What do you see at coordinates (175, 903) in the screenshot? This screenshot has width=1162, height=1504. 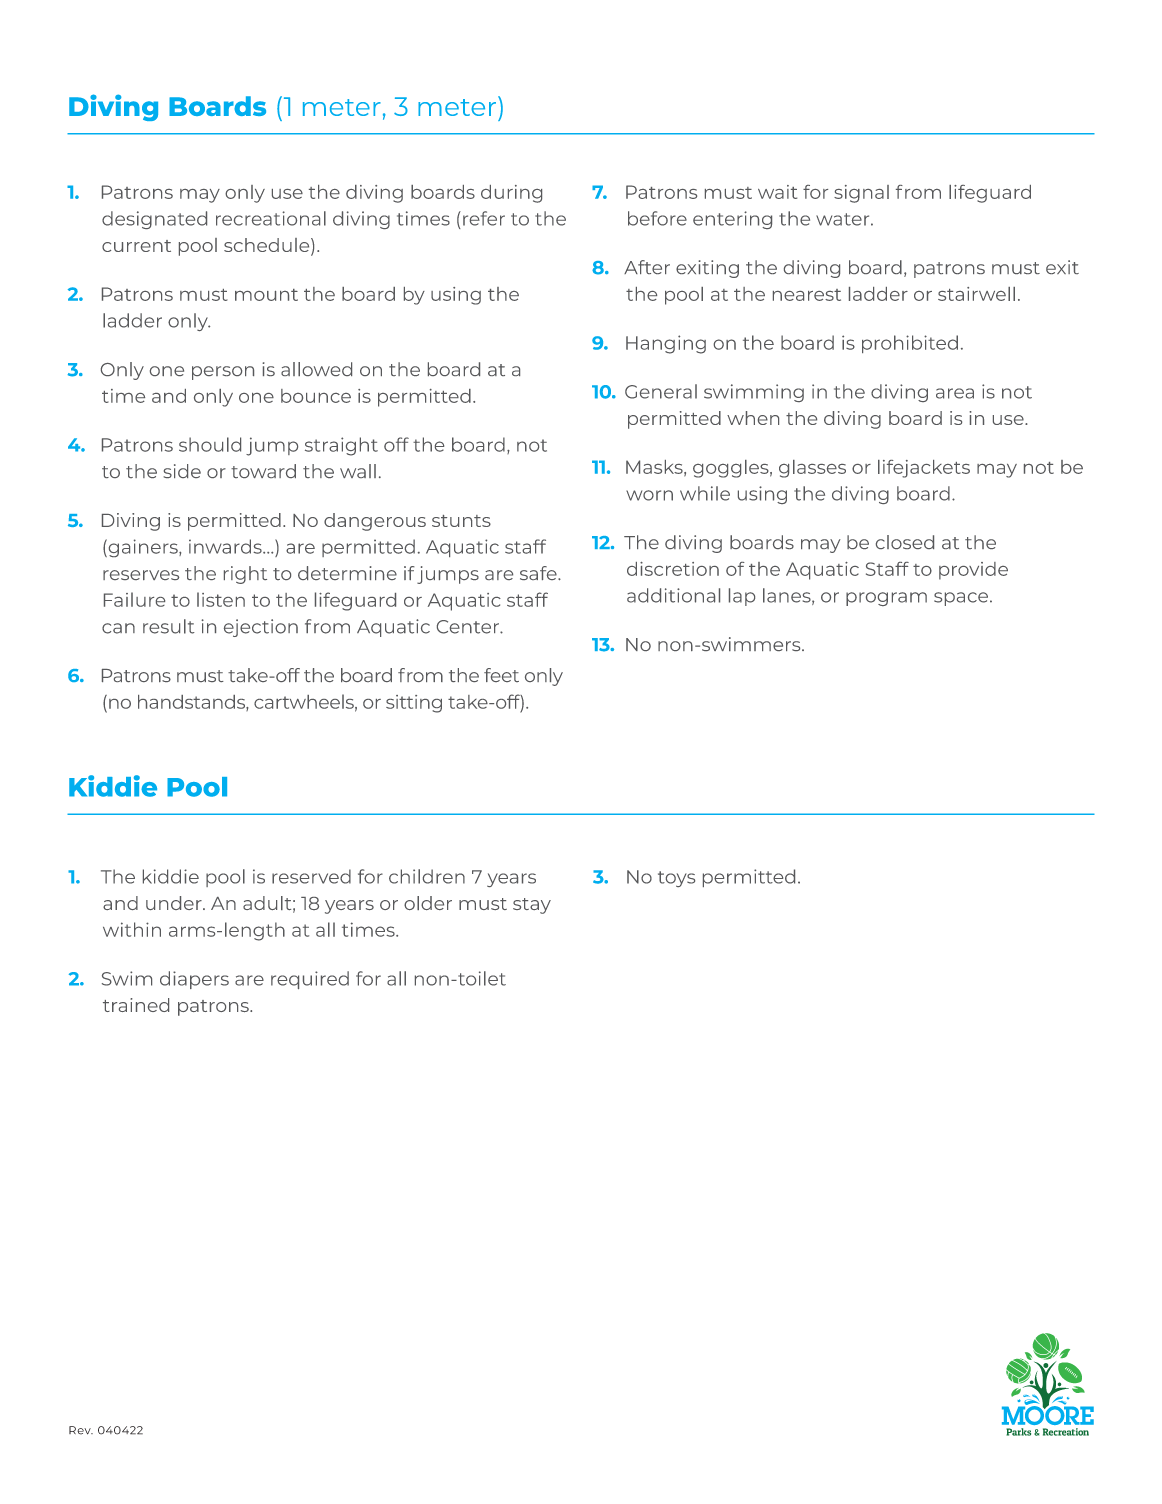 I see `under` at bounding box center [175, 903].
